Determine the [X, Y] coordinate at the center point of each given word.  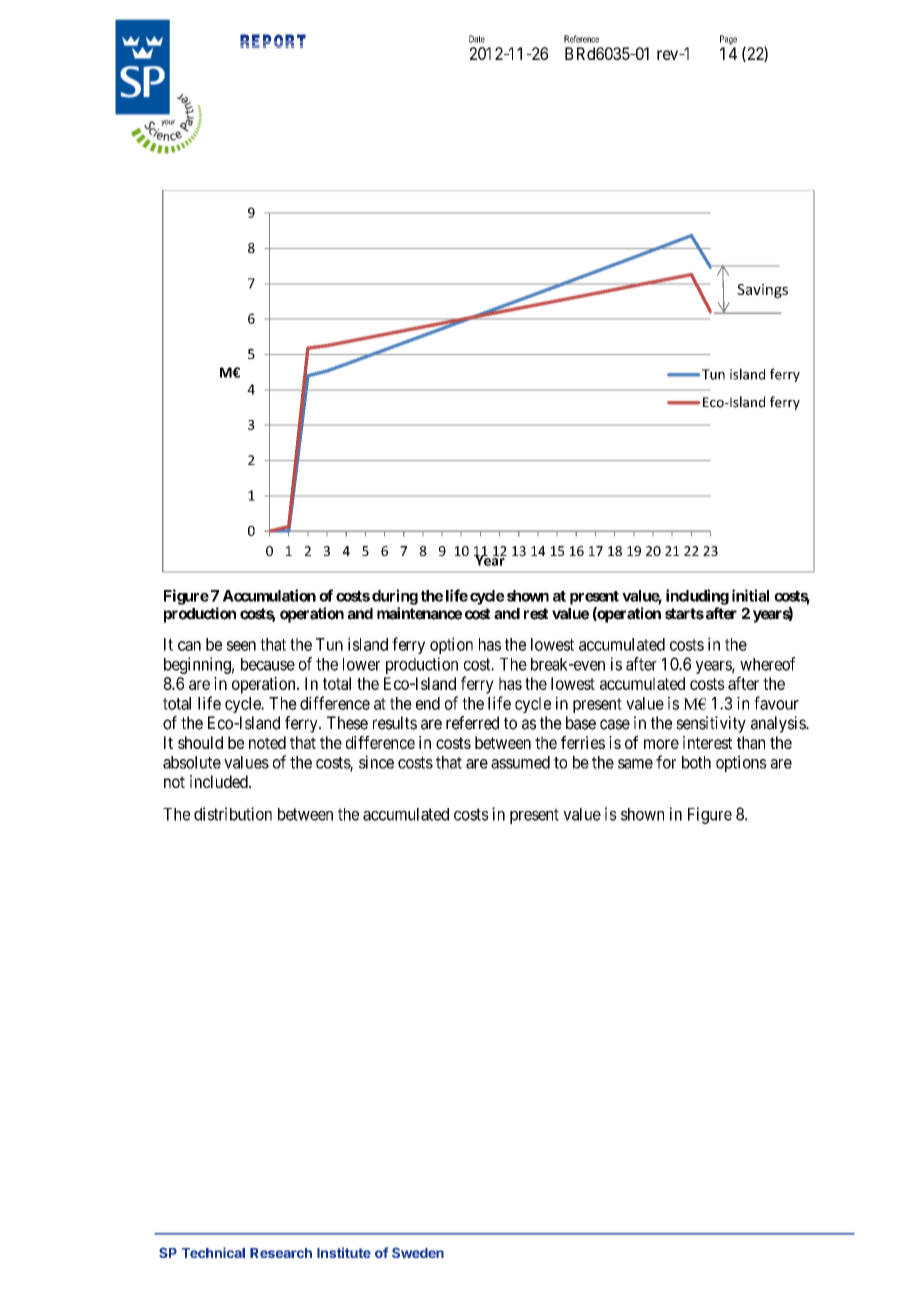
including [697, 597]
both [696, 762]
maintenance [419, 613]
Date [477, 39]
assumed [520, 762]
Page [728, 40]
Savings [762, 291]
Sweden [418, 1252]
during [395, 597]
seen [241, 646]
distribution [233, 814]
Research [281, 1253]
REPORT [273, 41]
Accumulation [269, 595]
